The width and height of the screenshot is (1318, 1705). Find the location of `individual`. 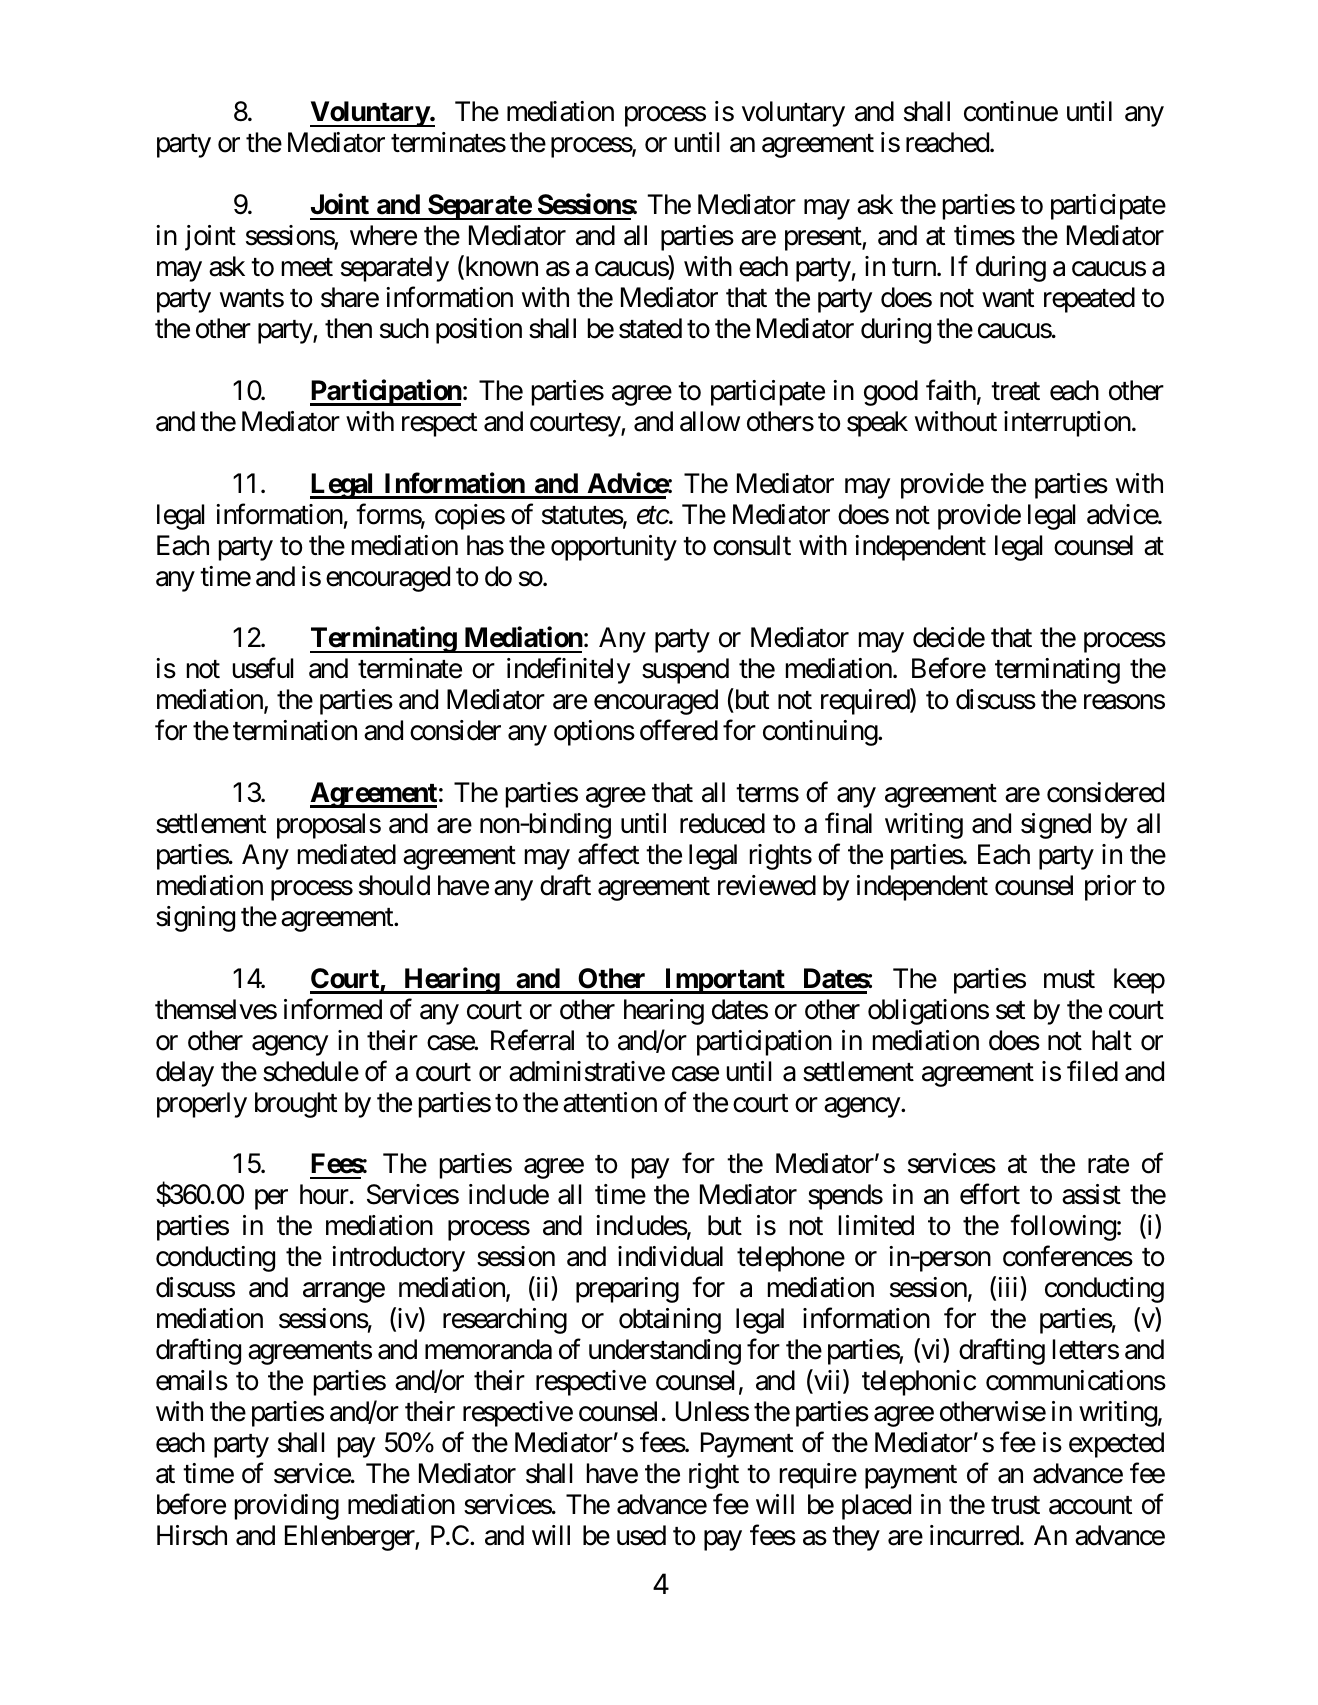

individual is located at coordinates (670, 1256).
